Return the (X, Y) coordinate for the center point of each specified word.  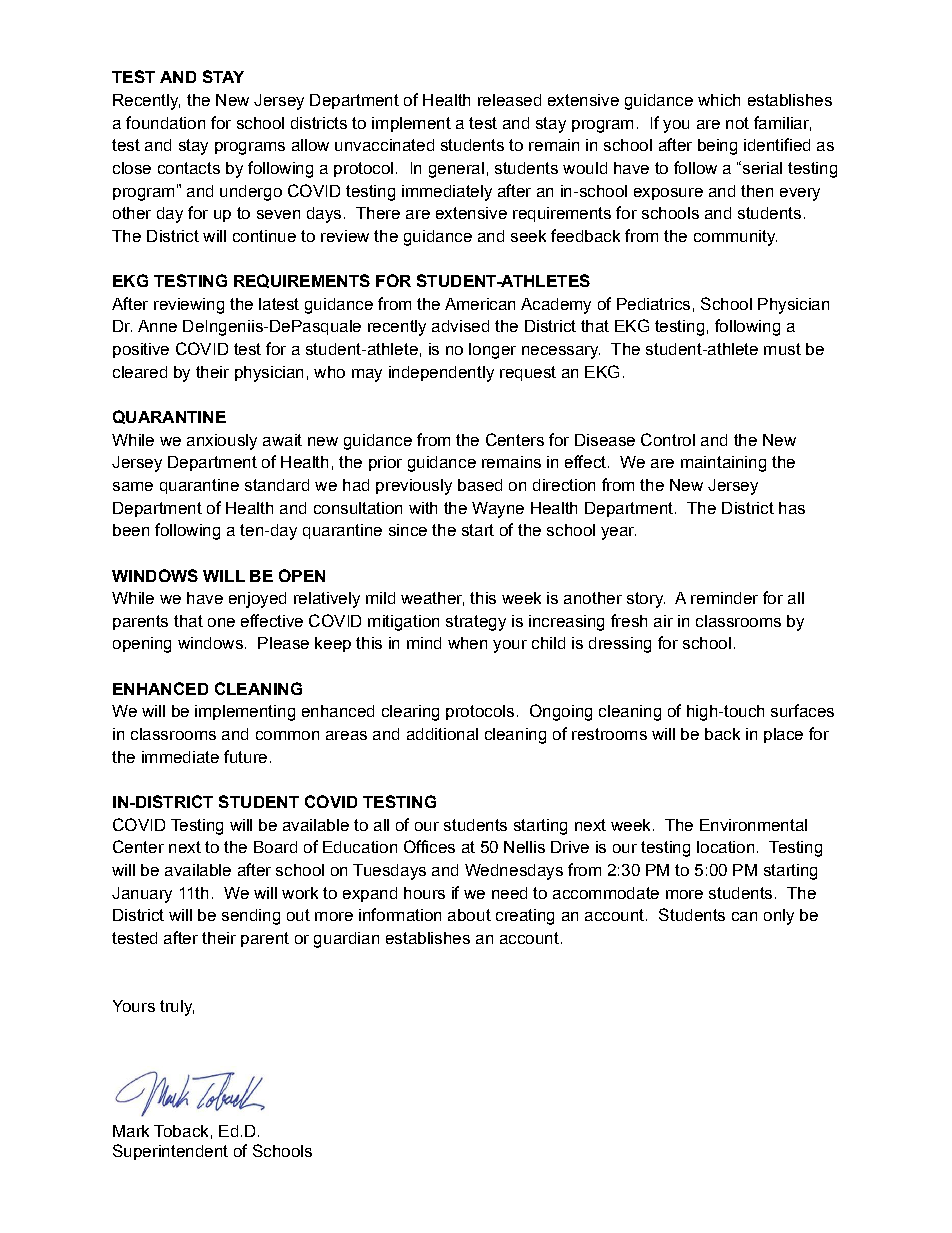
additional (442, 734)
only (779, 917)
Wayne (498, 510)
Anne (157, 326)
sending (251, 917)
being (717, 147)
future (245, 756)
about (469, 915)
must (782, 349)
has (792, 508)
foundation (165, 122)
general (456, 170)
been (131, 530)
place (783, 735)
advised (460, 326)
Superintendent (170, 1152)
